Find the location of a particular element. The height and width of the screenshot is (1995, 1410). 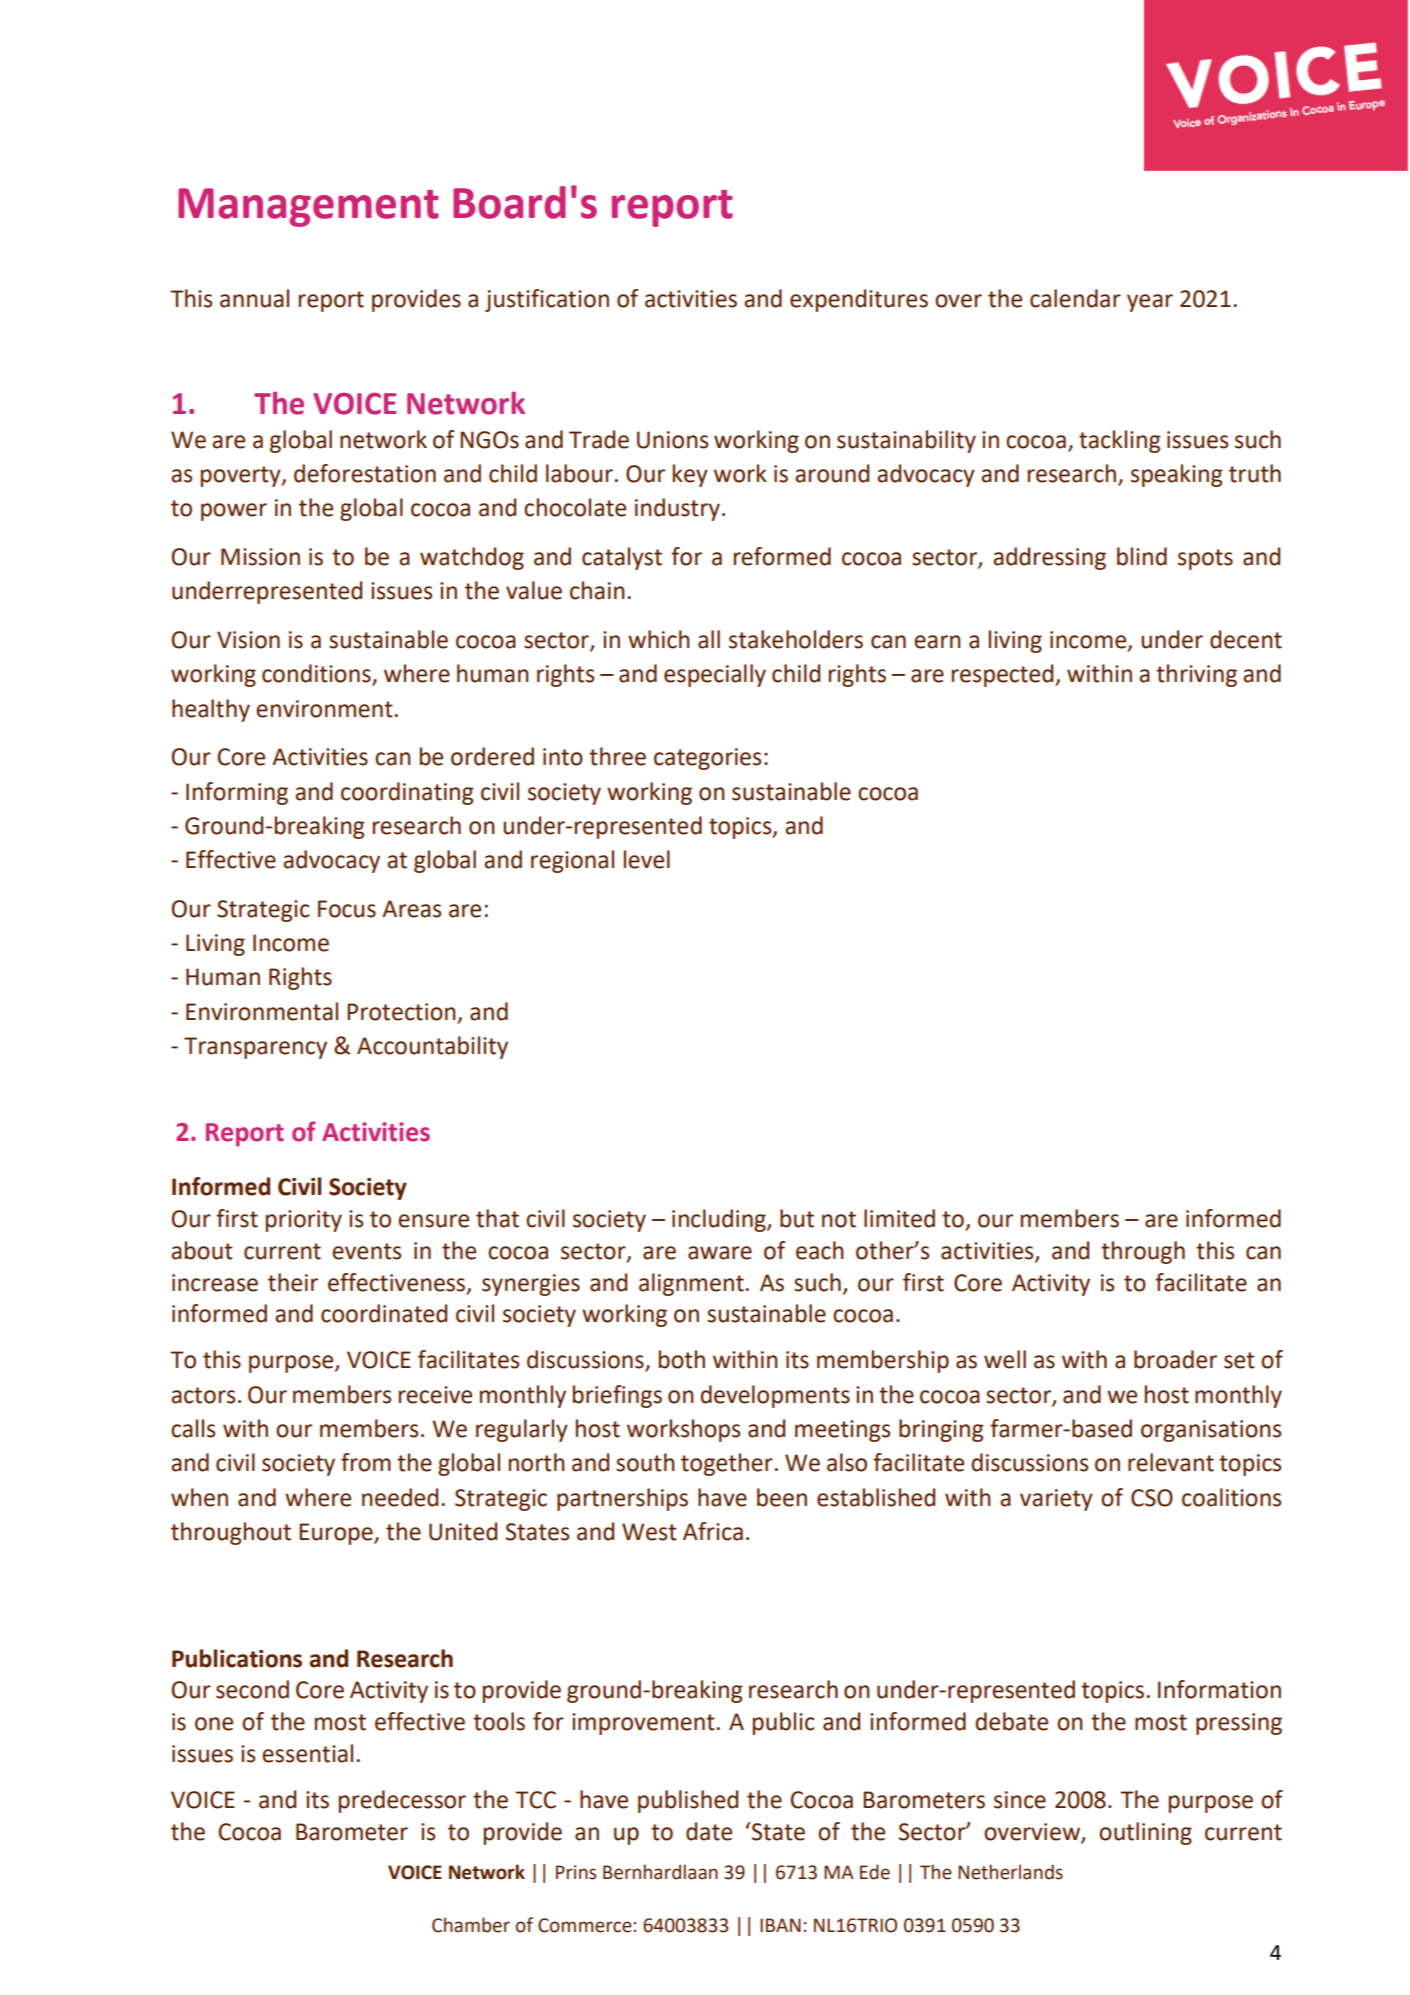

expenditures is located at coordinates (859, 300).
